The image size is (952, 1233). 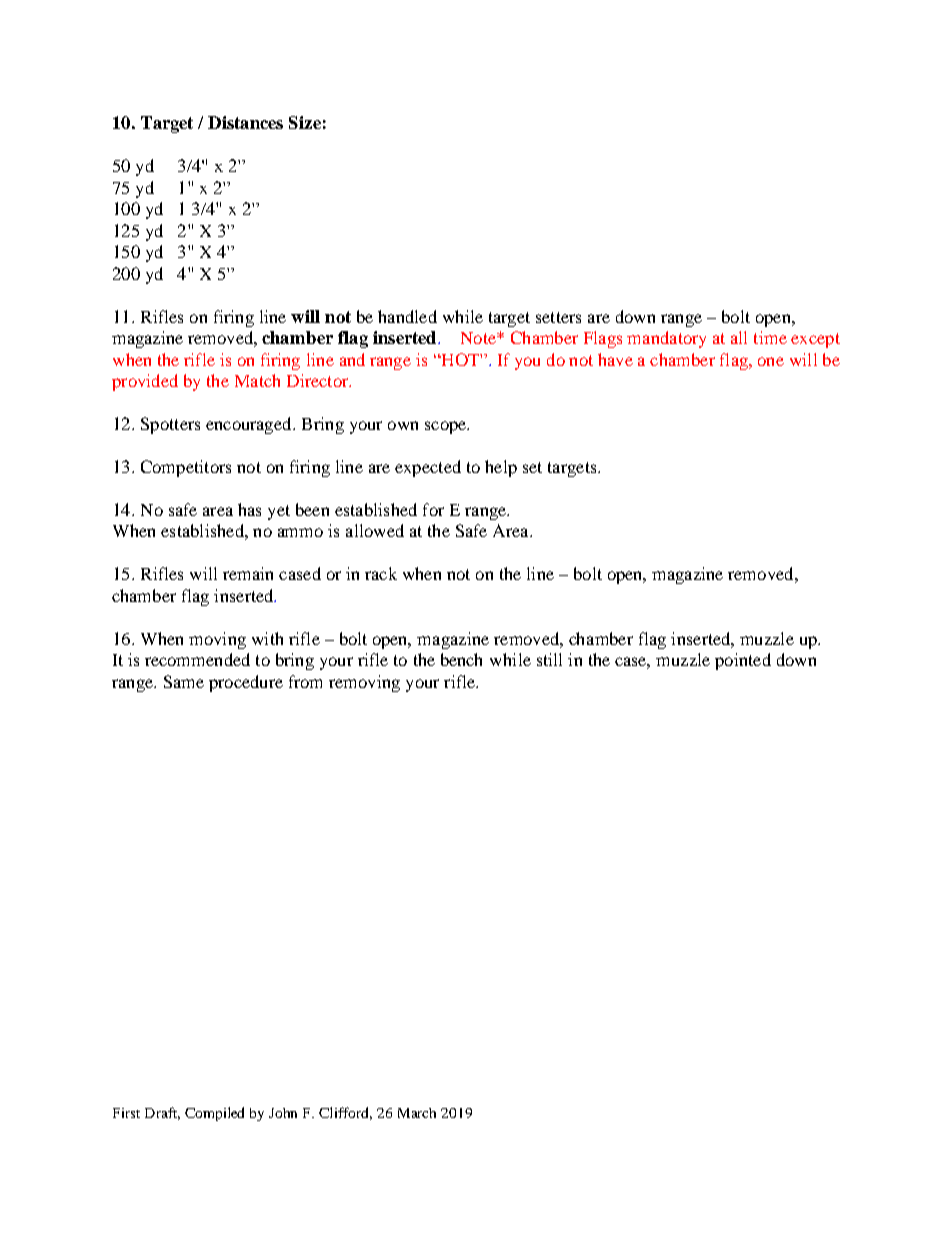 What do you see at coordinates (479, 338) in the screenshot?
I see `Note` at bounding box center [479, 338].
